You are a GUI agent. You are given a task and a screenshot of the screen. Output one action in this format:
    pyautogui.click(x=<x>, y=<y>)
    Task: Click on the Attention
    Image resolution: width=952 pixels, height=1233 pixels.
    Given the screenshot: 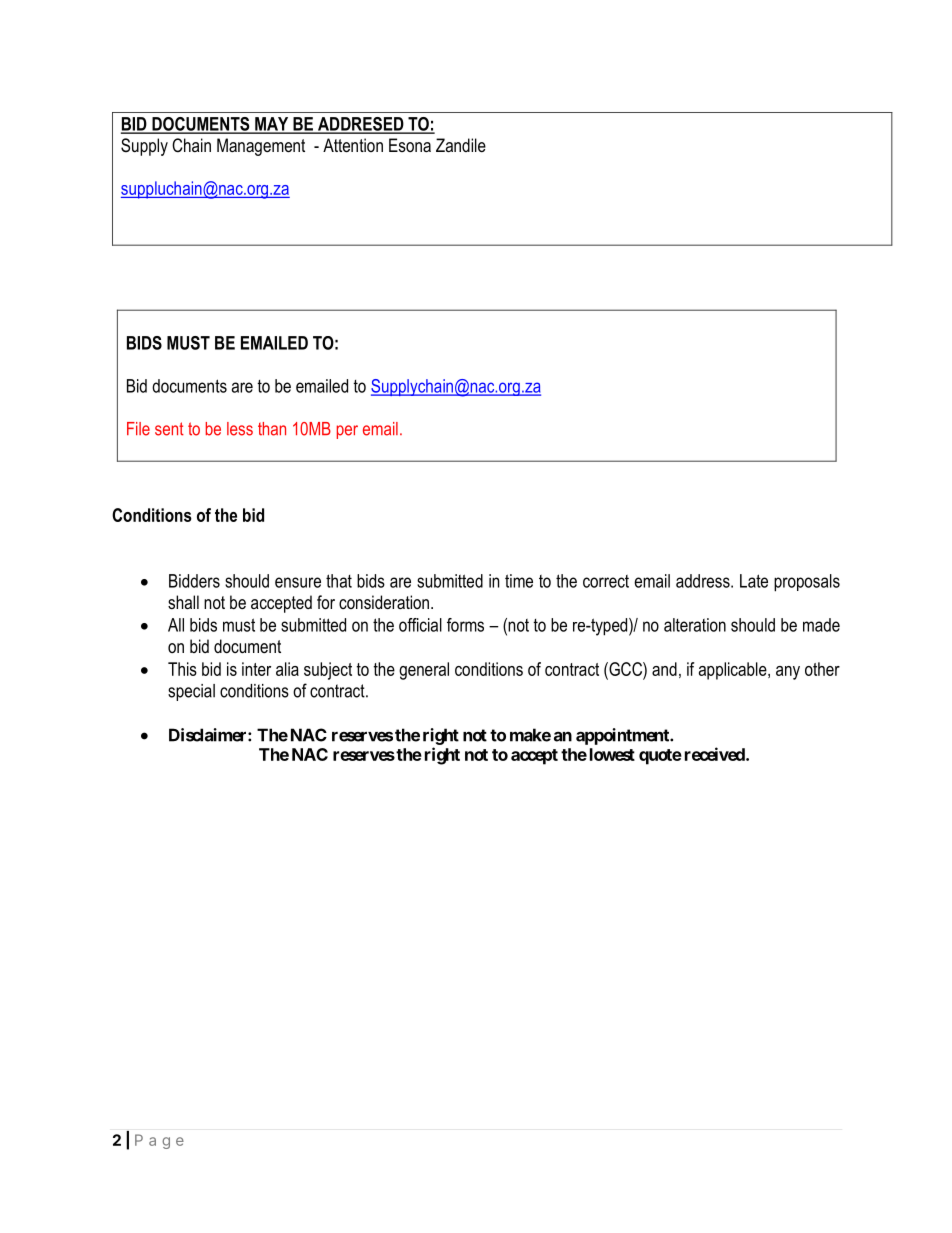 What is the action you would take?
    pyautogui.click(x=353, y=145)
